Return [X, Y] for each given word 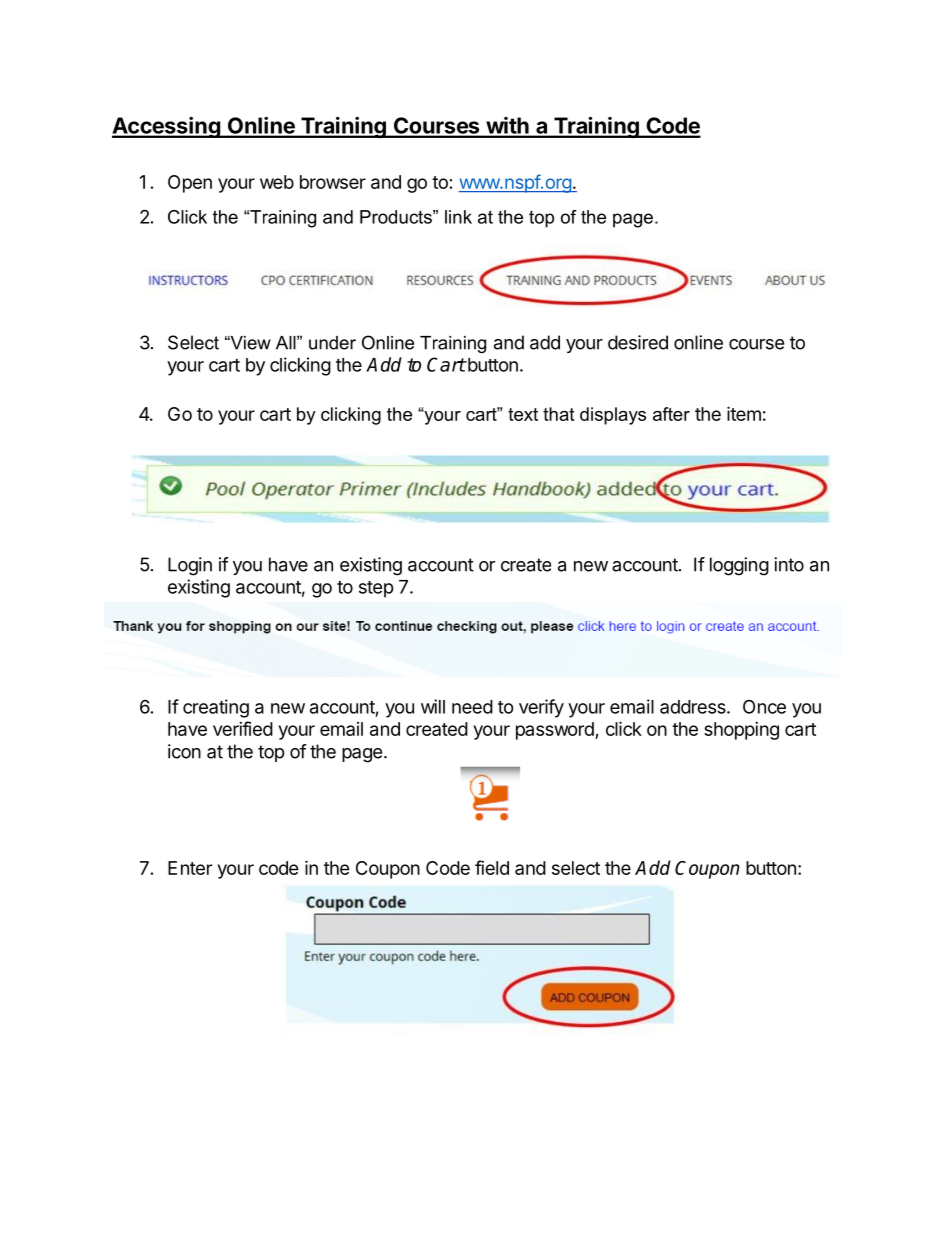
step [376, 589]
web [277, 182]
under [332, 343]
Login [190, 566]
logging [739, 566]
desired [638, 342]
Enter [190, 868]
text [523, 414]
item [744, 413]
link [458, 217]
